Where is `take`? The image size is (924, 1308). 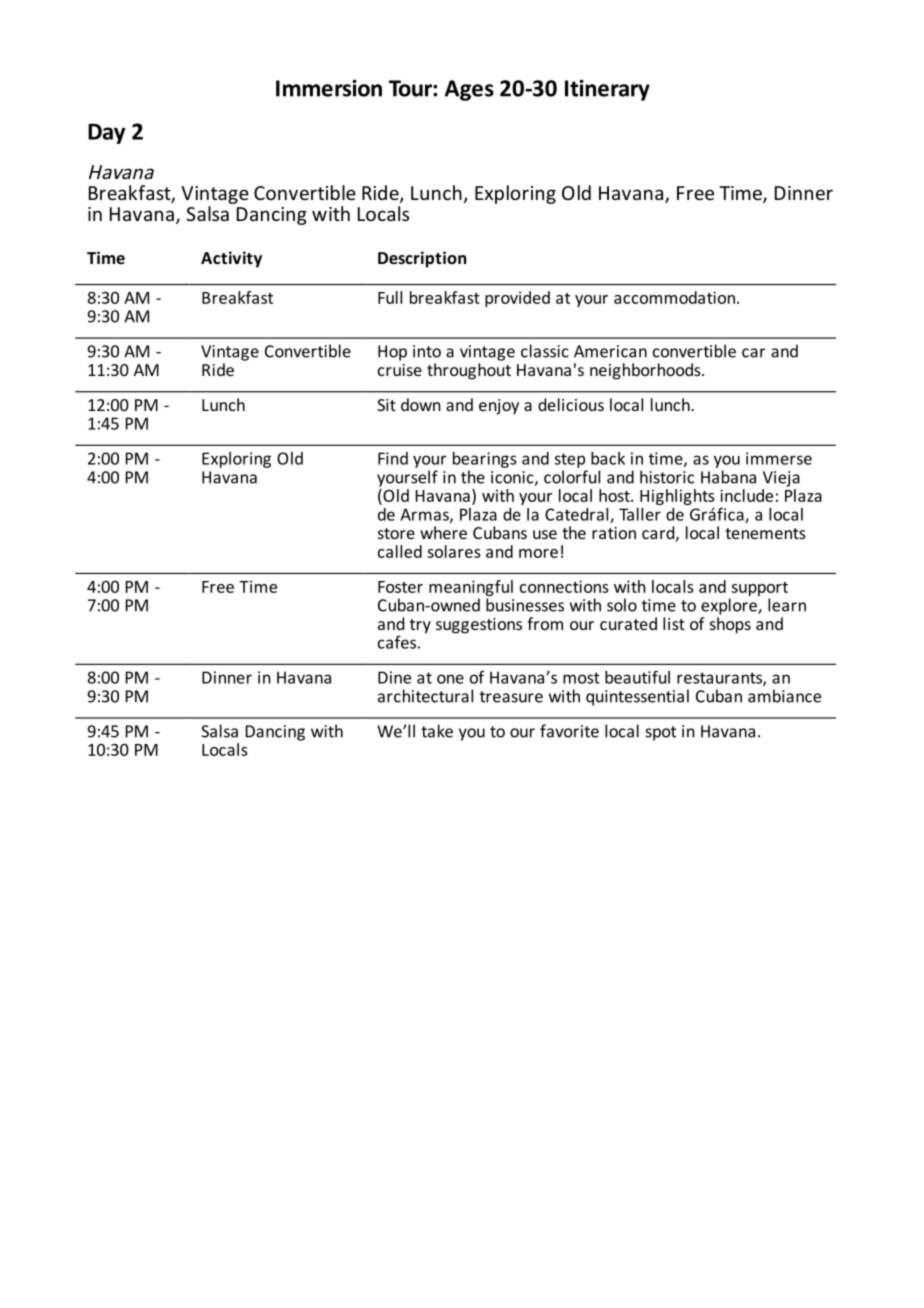 take is located at coordinates (437, 731).
